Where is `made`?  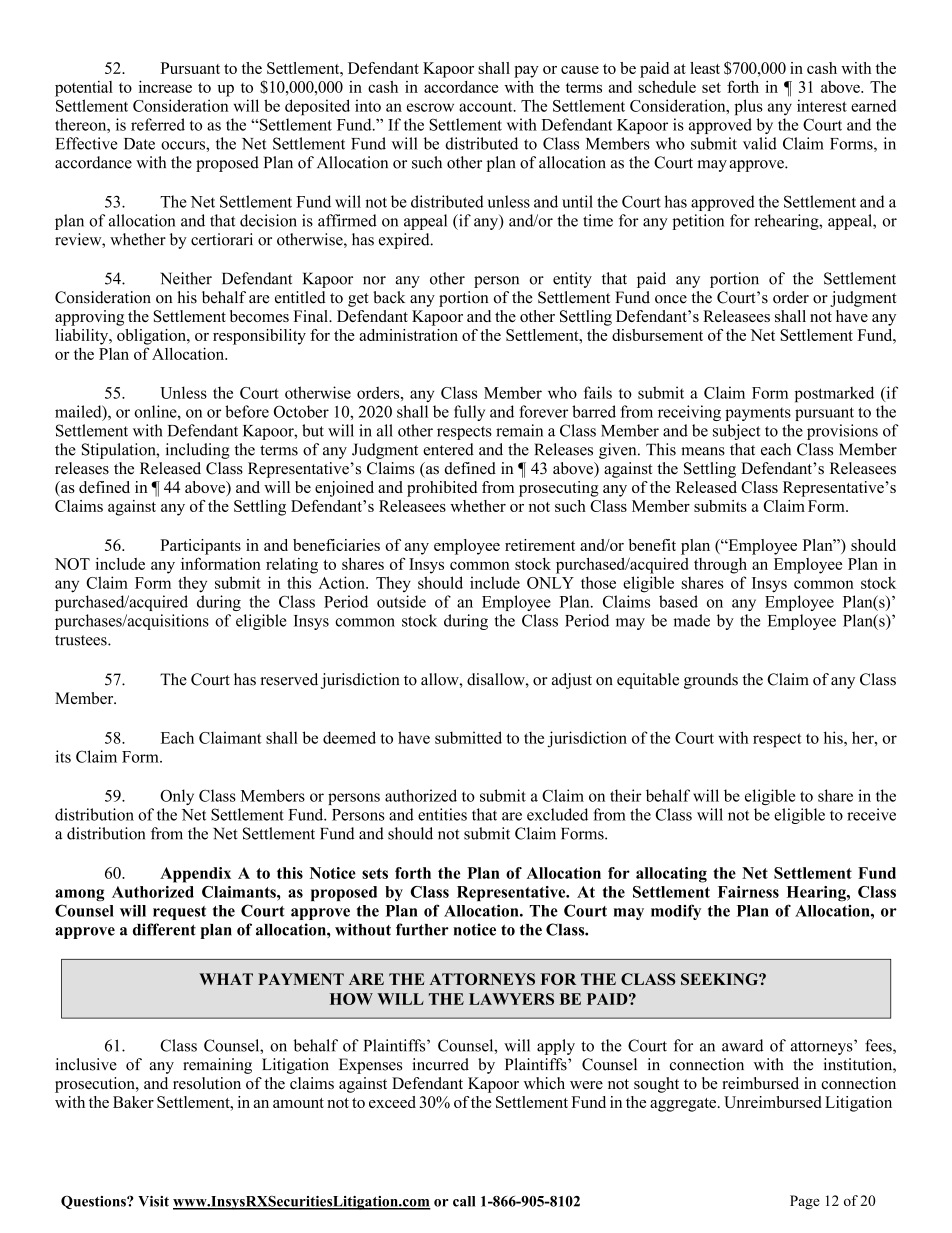
made is located at coordinates (691, 620).
